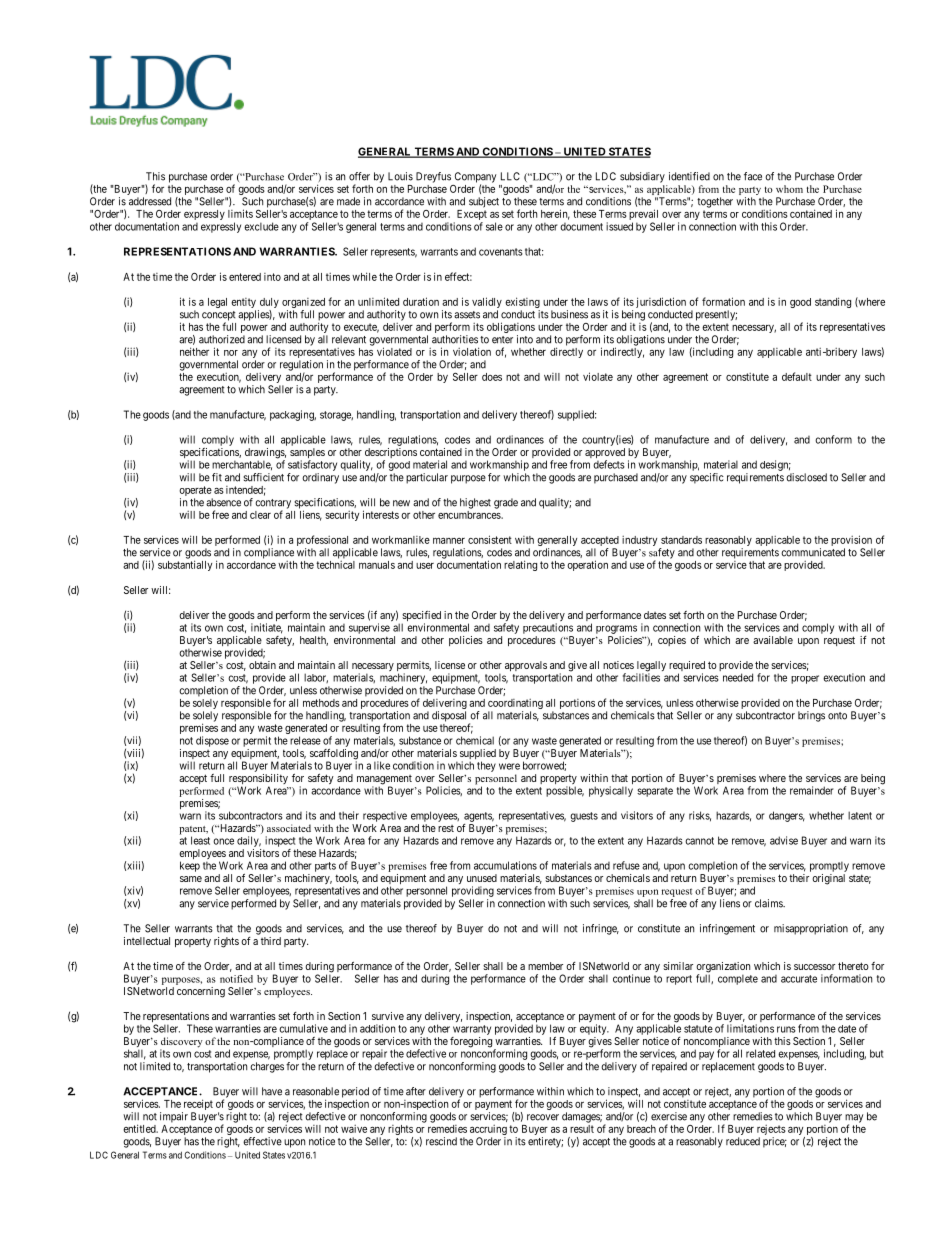  Describe the element at coordinates (258, 780) in the document. I see `responsibility` at that location.
